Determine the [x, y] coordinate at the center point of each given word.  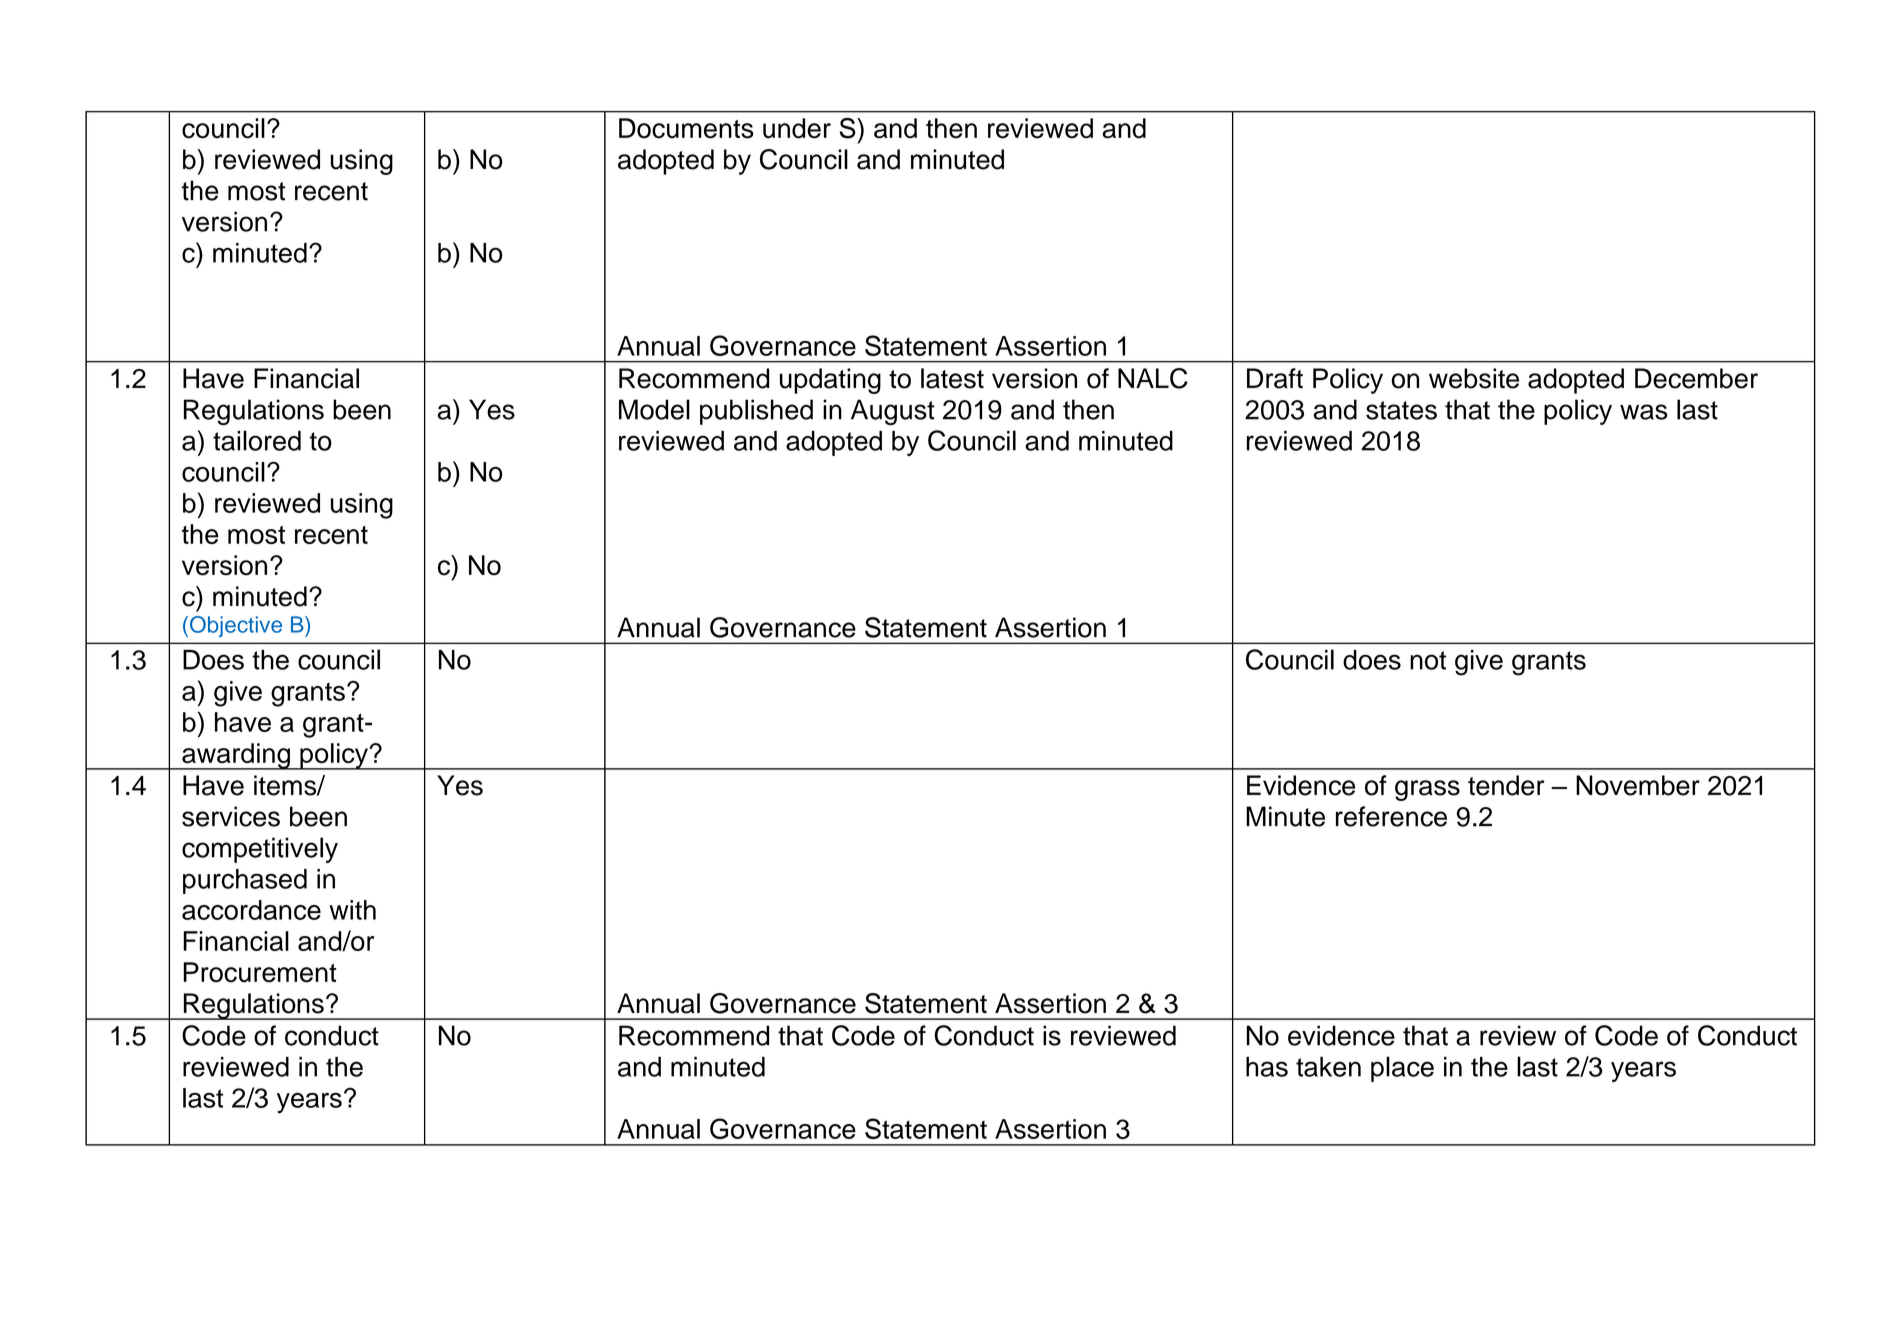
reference [1391, 816]
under [797, 128]
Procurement [260, 972]
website [1474, 378]
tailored [257, 440]
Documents [686, 128]
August [893, 412]
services [231, 816]
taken [1328, 1067]
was [1644, 412]
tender [1506, 785]
